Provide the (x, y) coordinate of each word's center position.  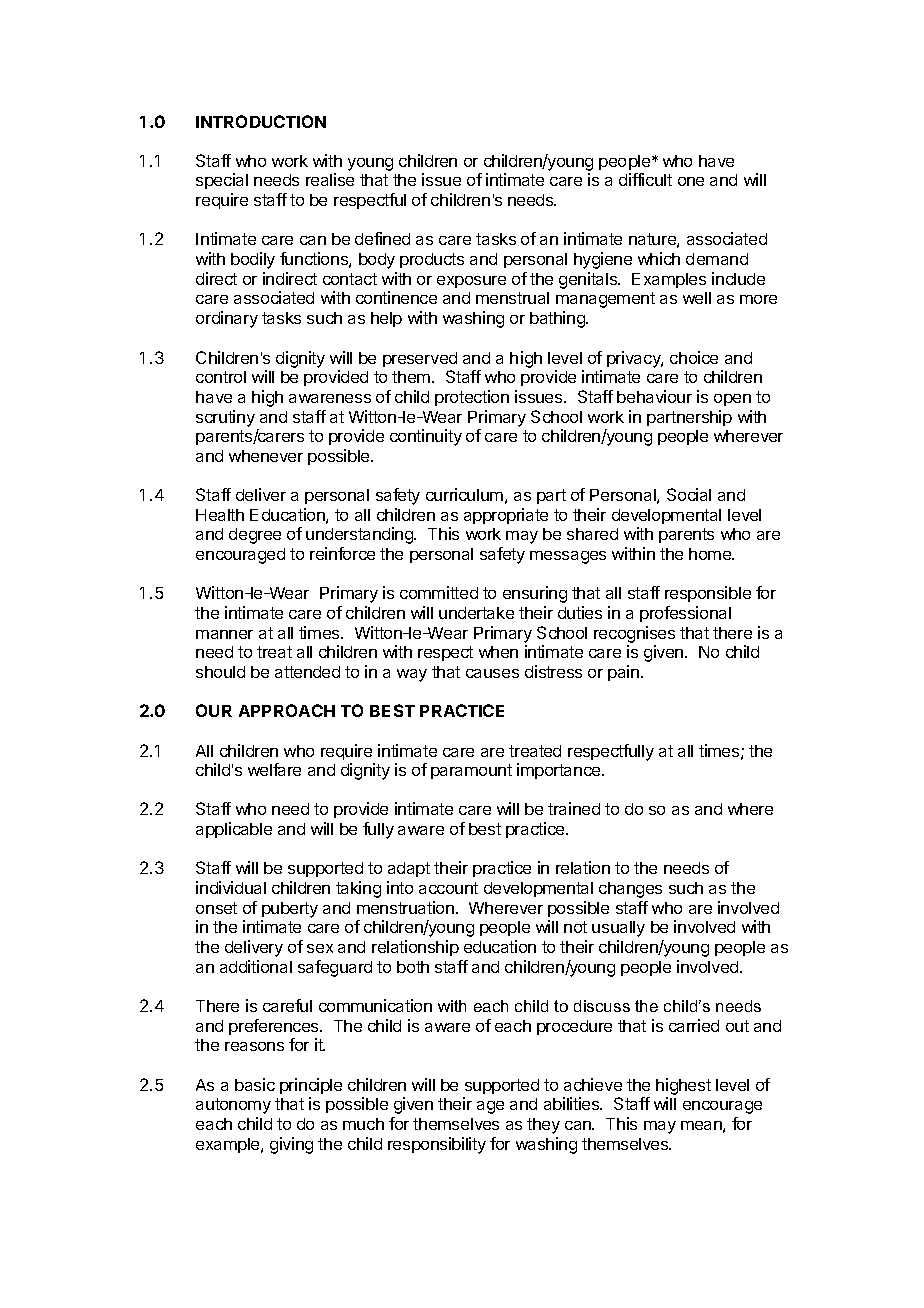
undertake (476, 613)
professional (685, 614)
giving (291, 1145)
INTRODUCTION (261, 121)
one (691, 181)
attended (307, 672)
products (432, 260)
